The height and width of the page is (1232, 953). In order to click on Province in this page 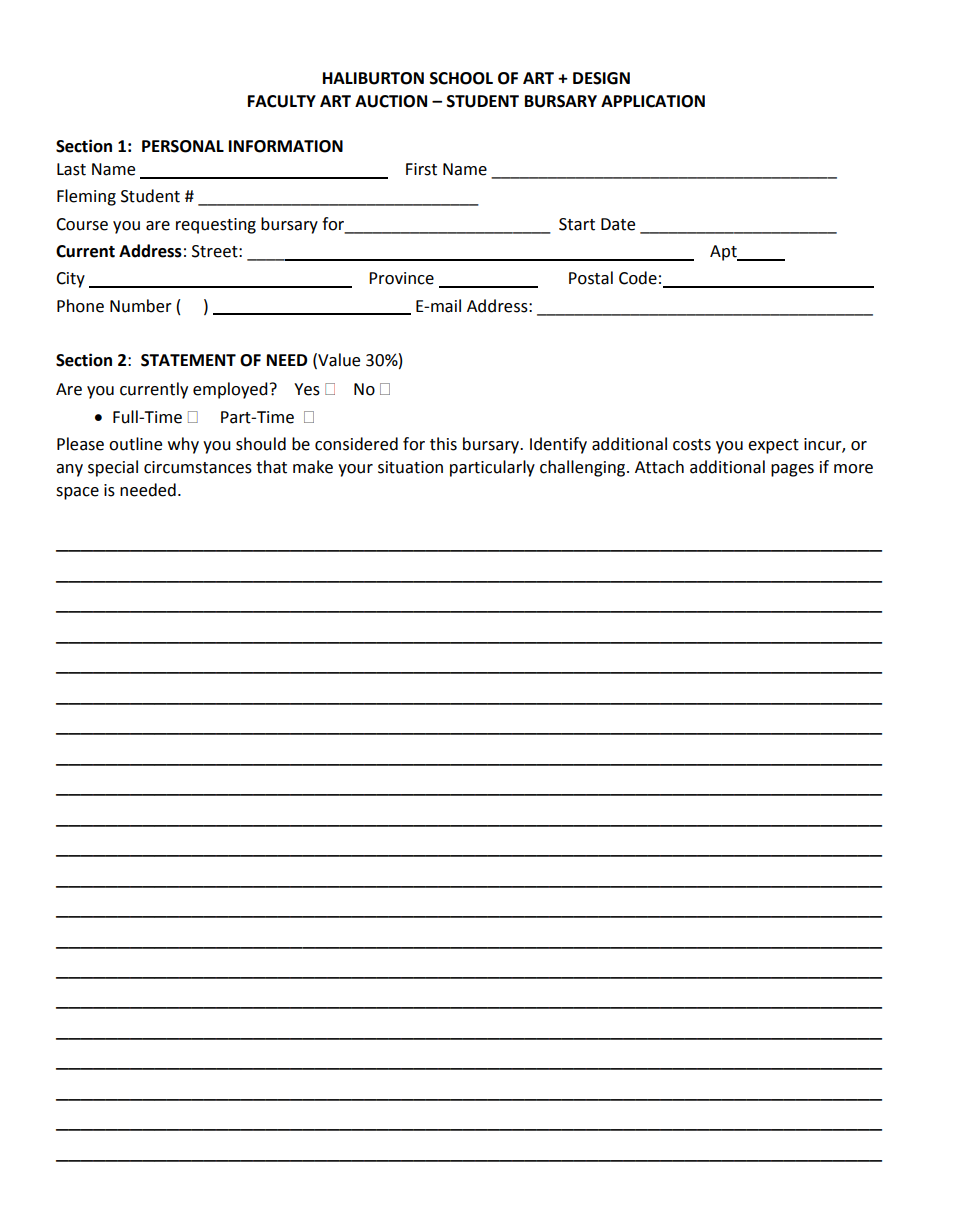, I will do `click(401, 278)`.
